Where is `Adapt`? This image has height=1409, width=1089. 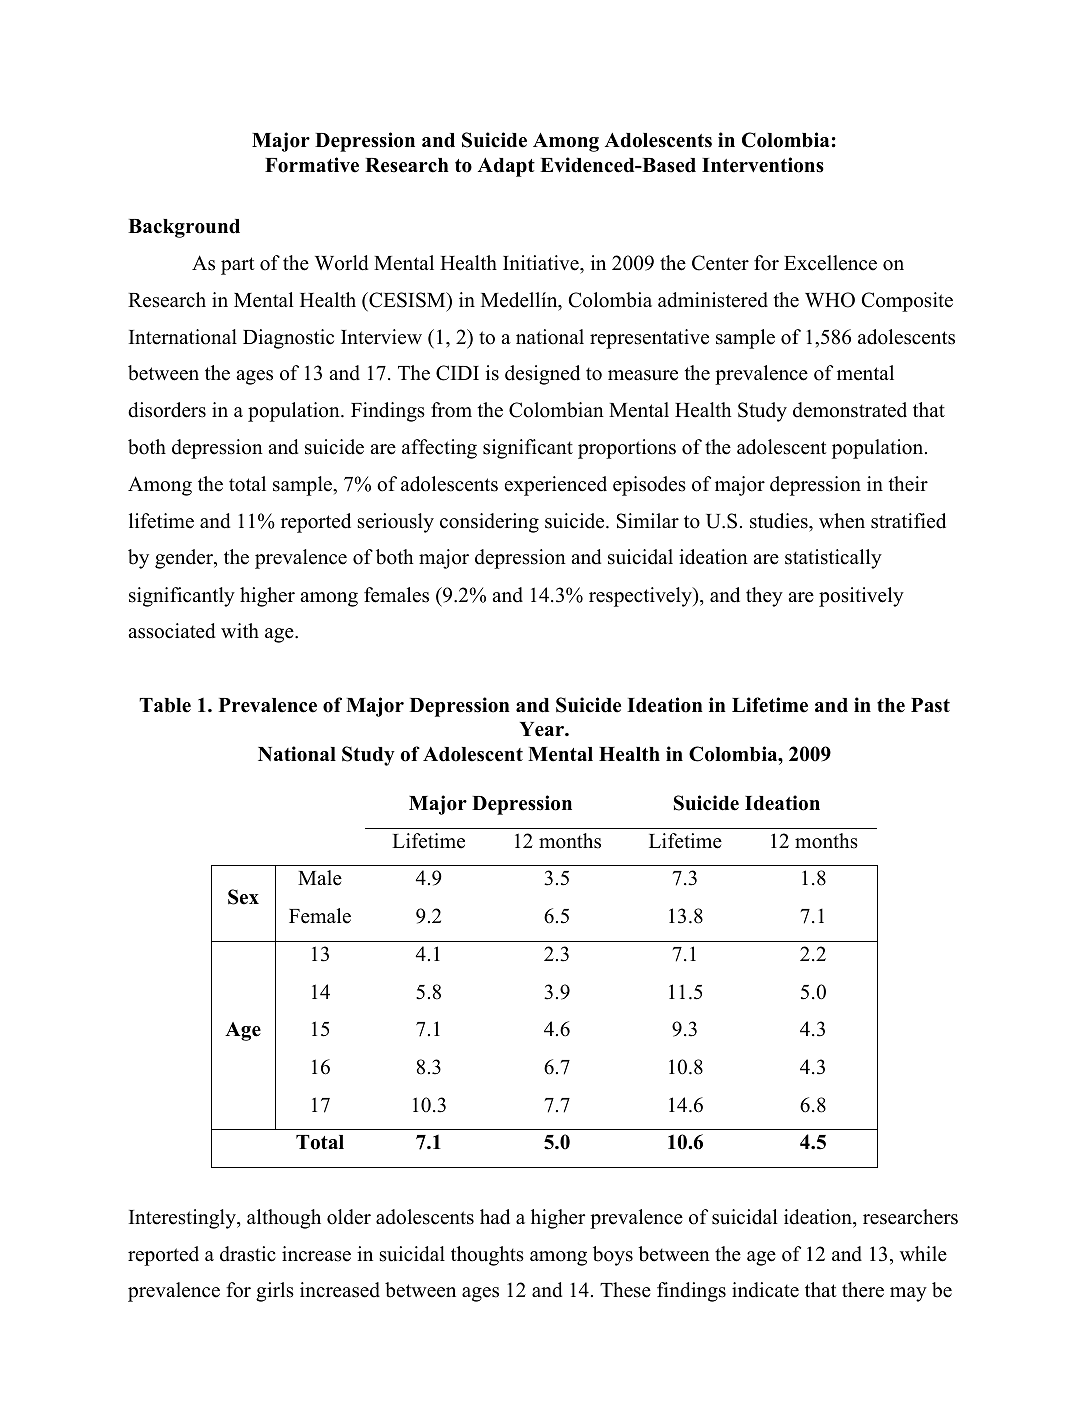 Adapt is located at coordinates (506, 167).
